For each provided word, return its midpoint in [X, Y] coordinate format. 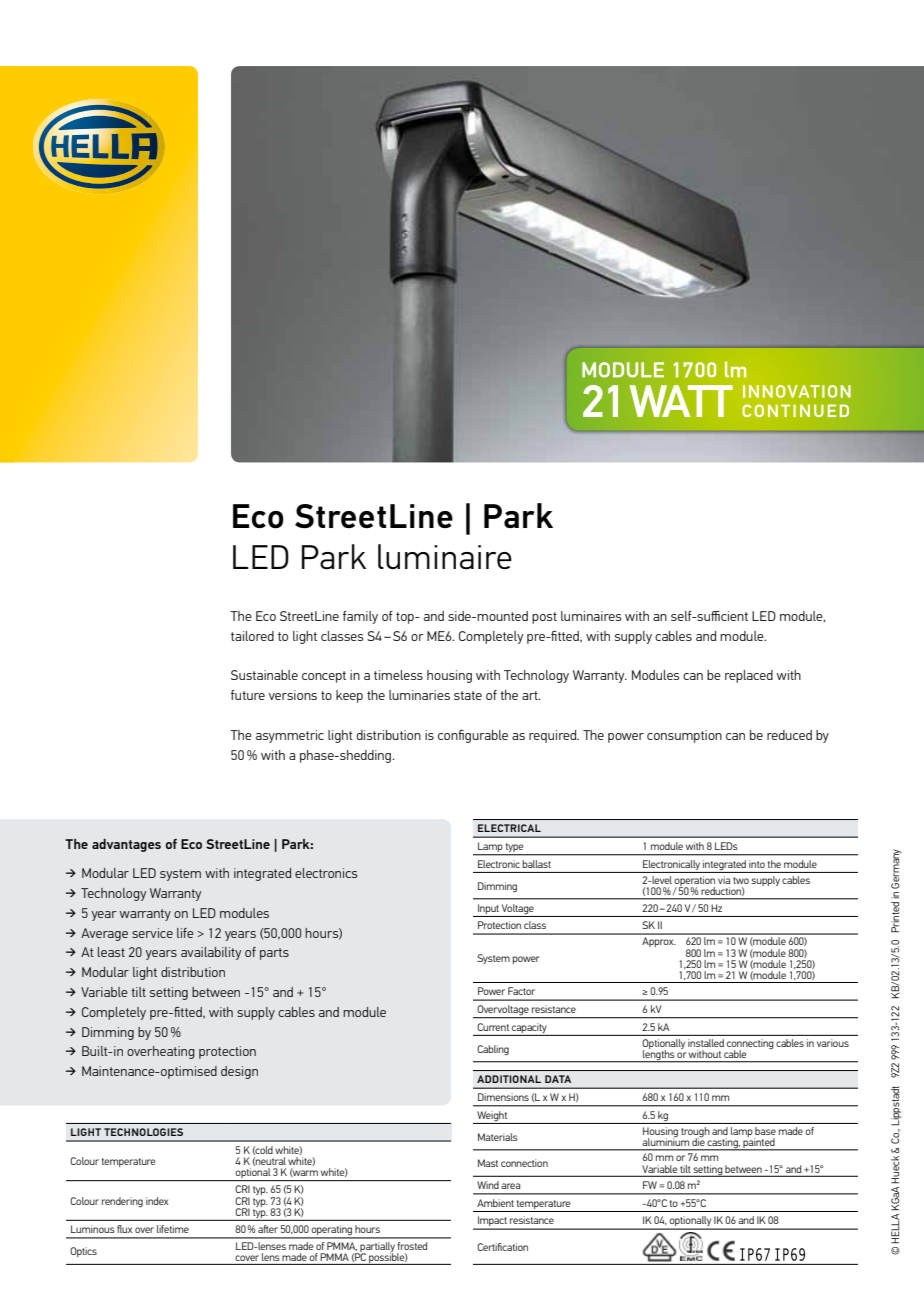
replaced [749, 676]
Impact [492, 1222]
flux [124, 1229]
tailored [252, 636]
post [544, 618]
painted [759, 1143]
